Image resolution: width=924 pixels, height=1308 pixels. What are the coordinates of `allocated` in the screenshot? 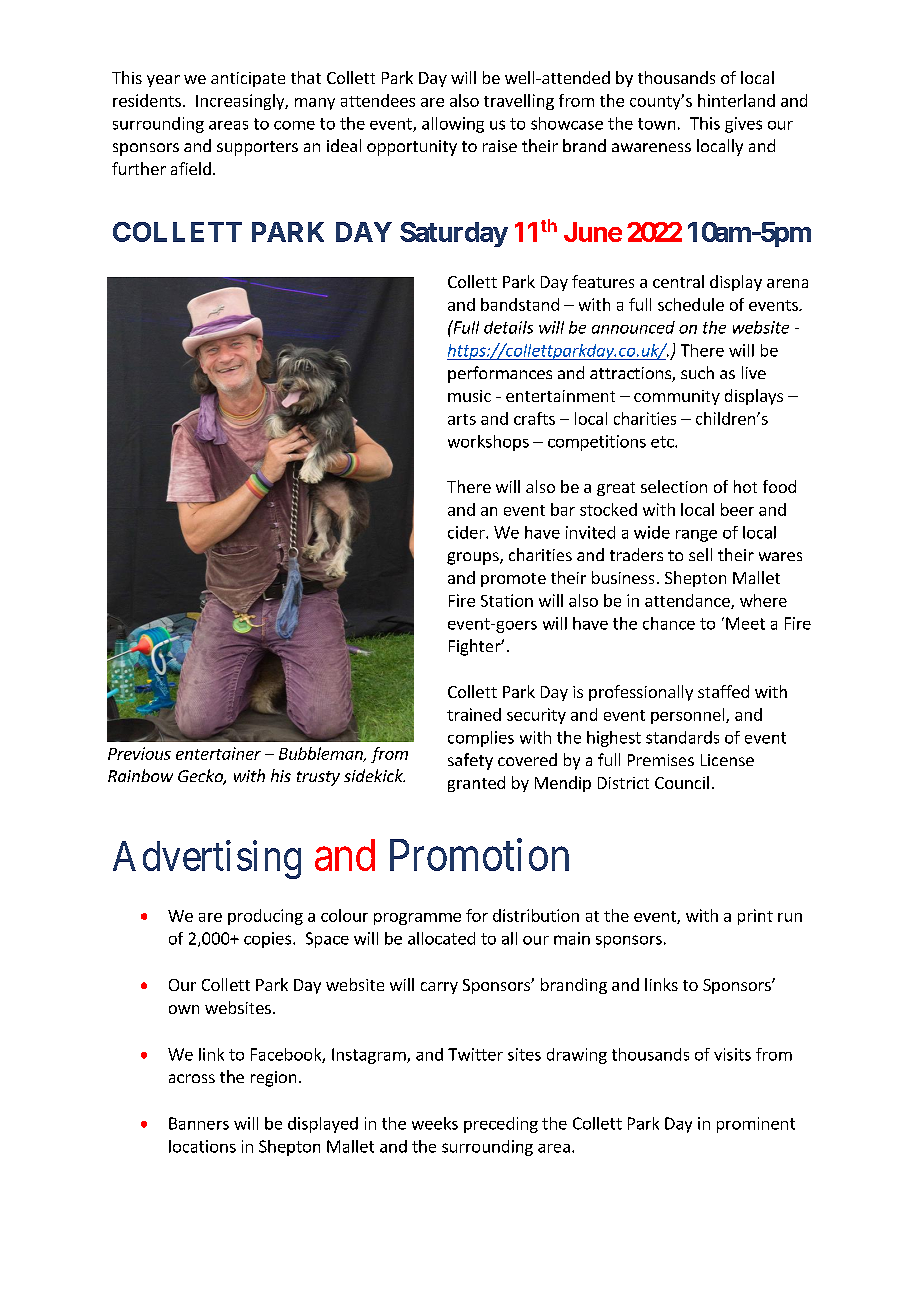 It's located at (441, 938).
